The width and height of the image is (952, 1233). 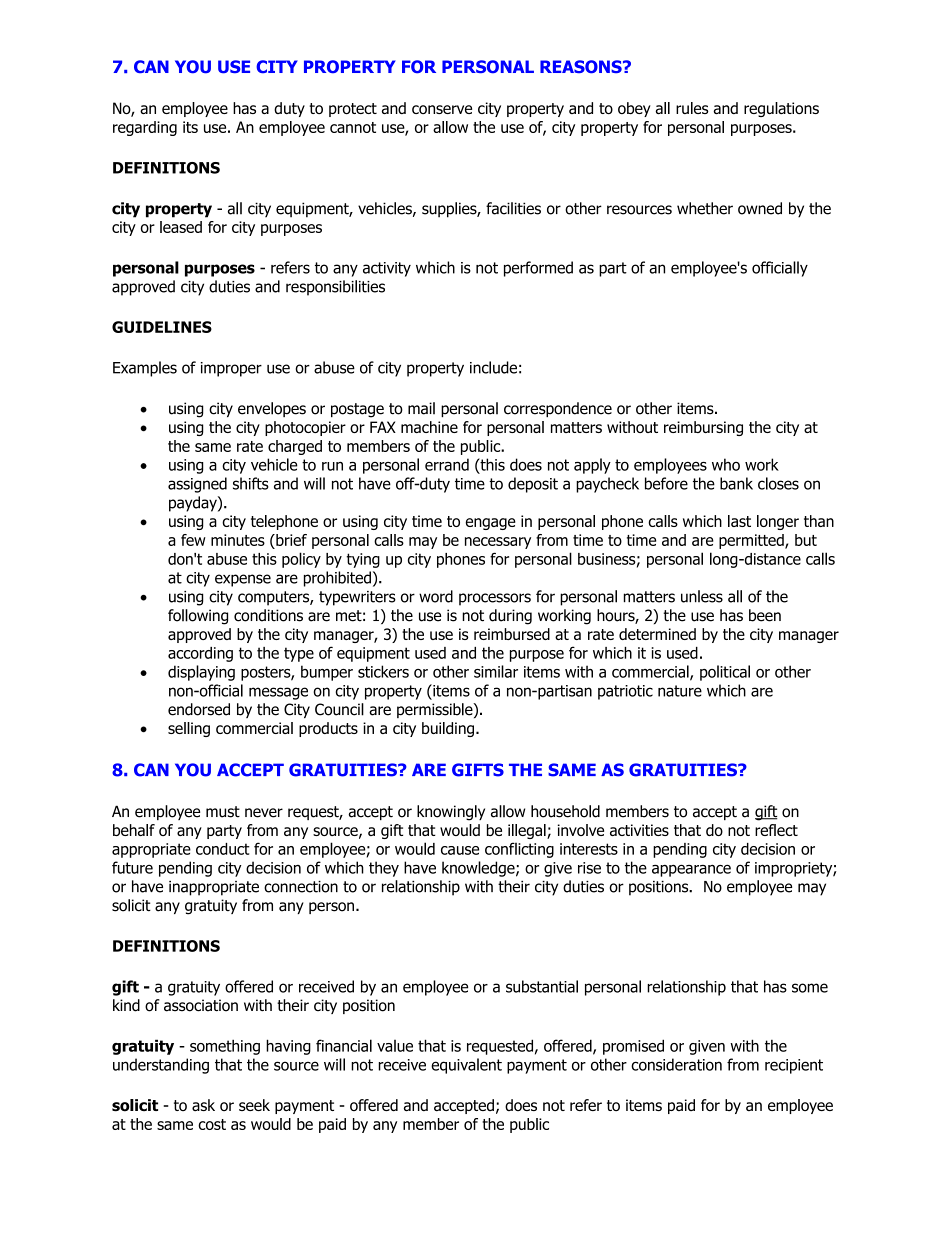 I want to click on cause, so click(x=460, y=850).
